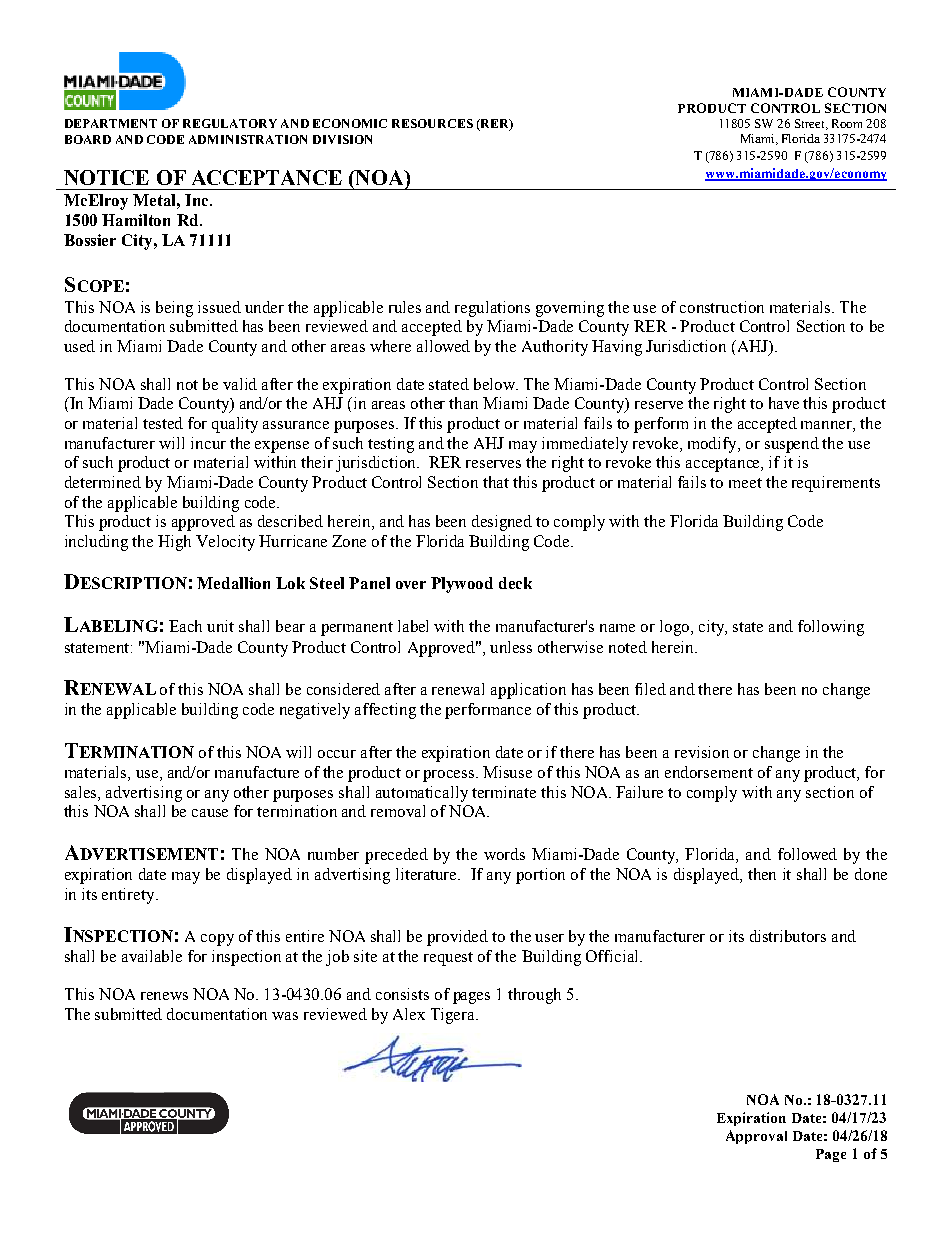 This screenshot has height=1233, width=952. What do you see at coordinates (811, 124) in the screenshot?
I see `Street` at bounding box center [811, 124].
